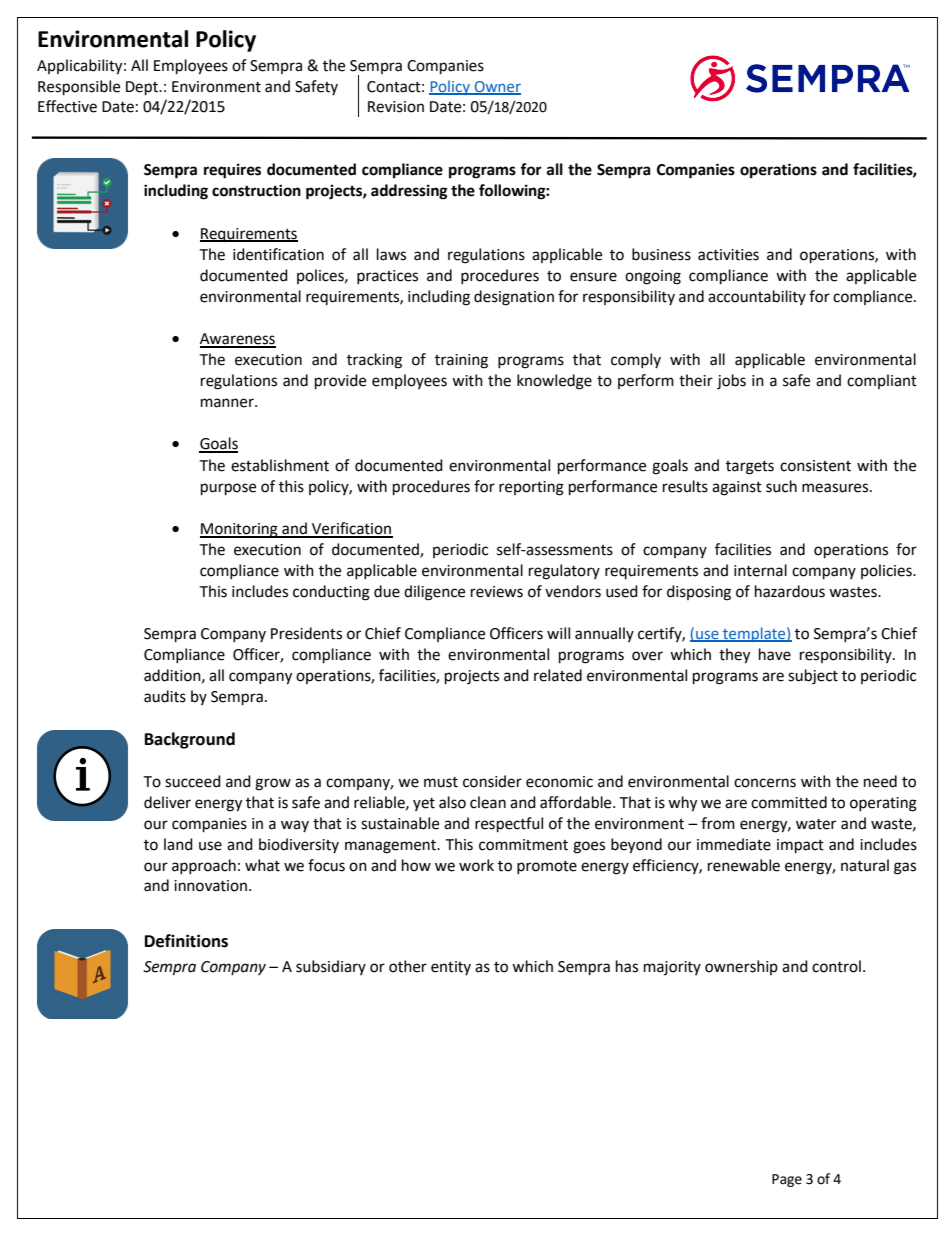  Describe the element at coordinates (787, 1180) in the screenshot. I see `Page` at that location.
